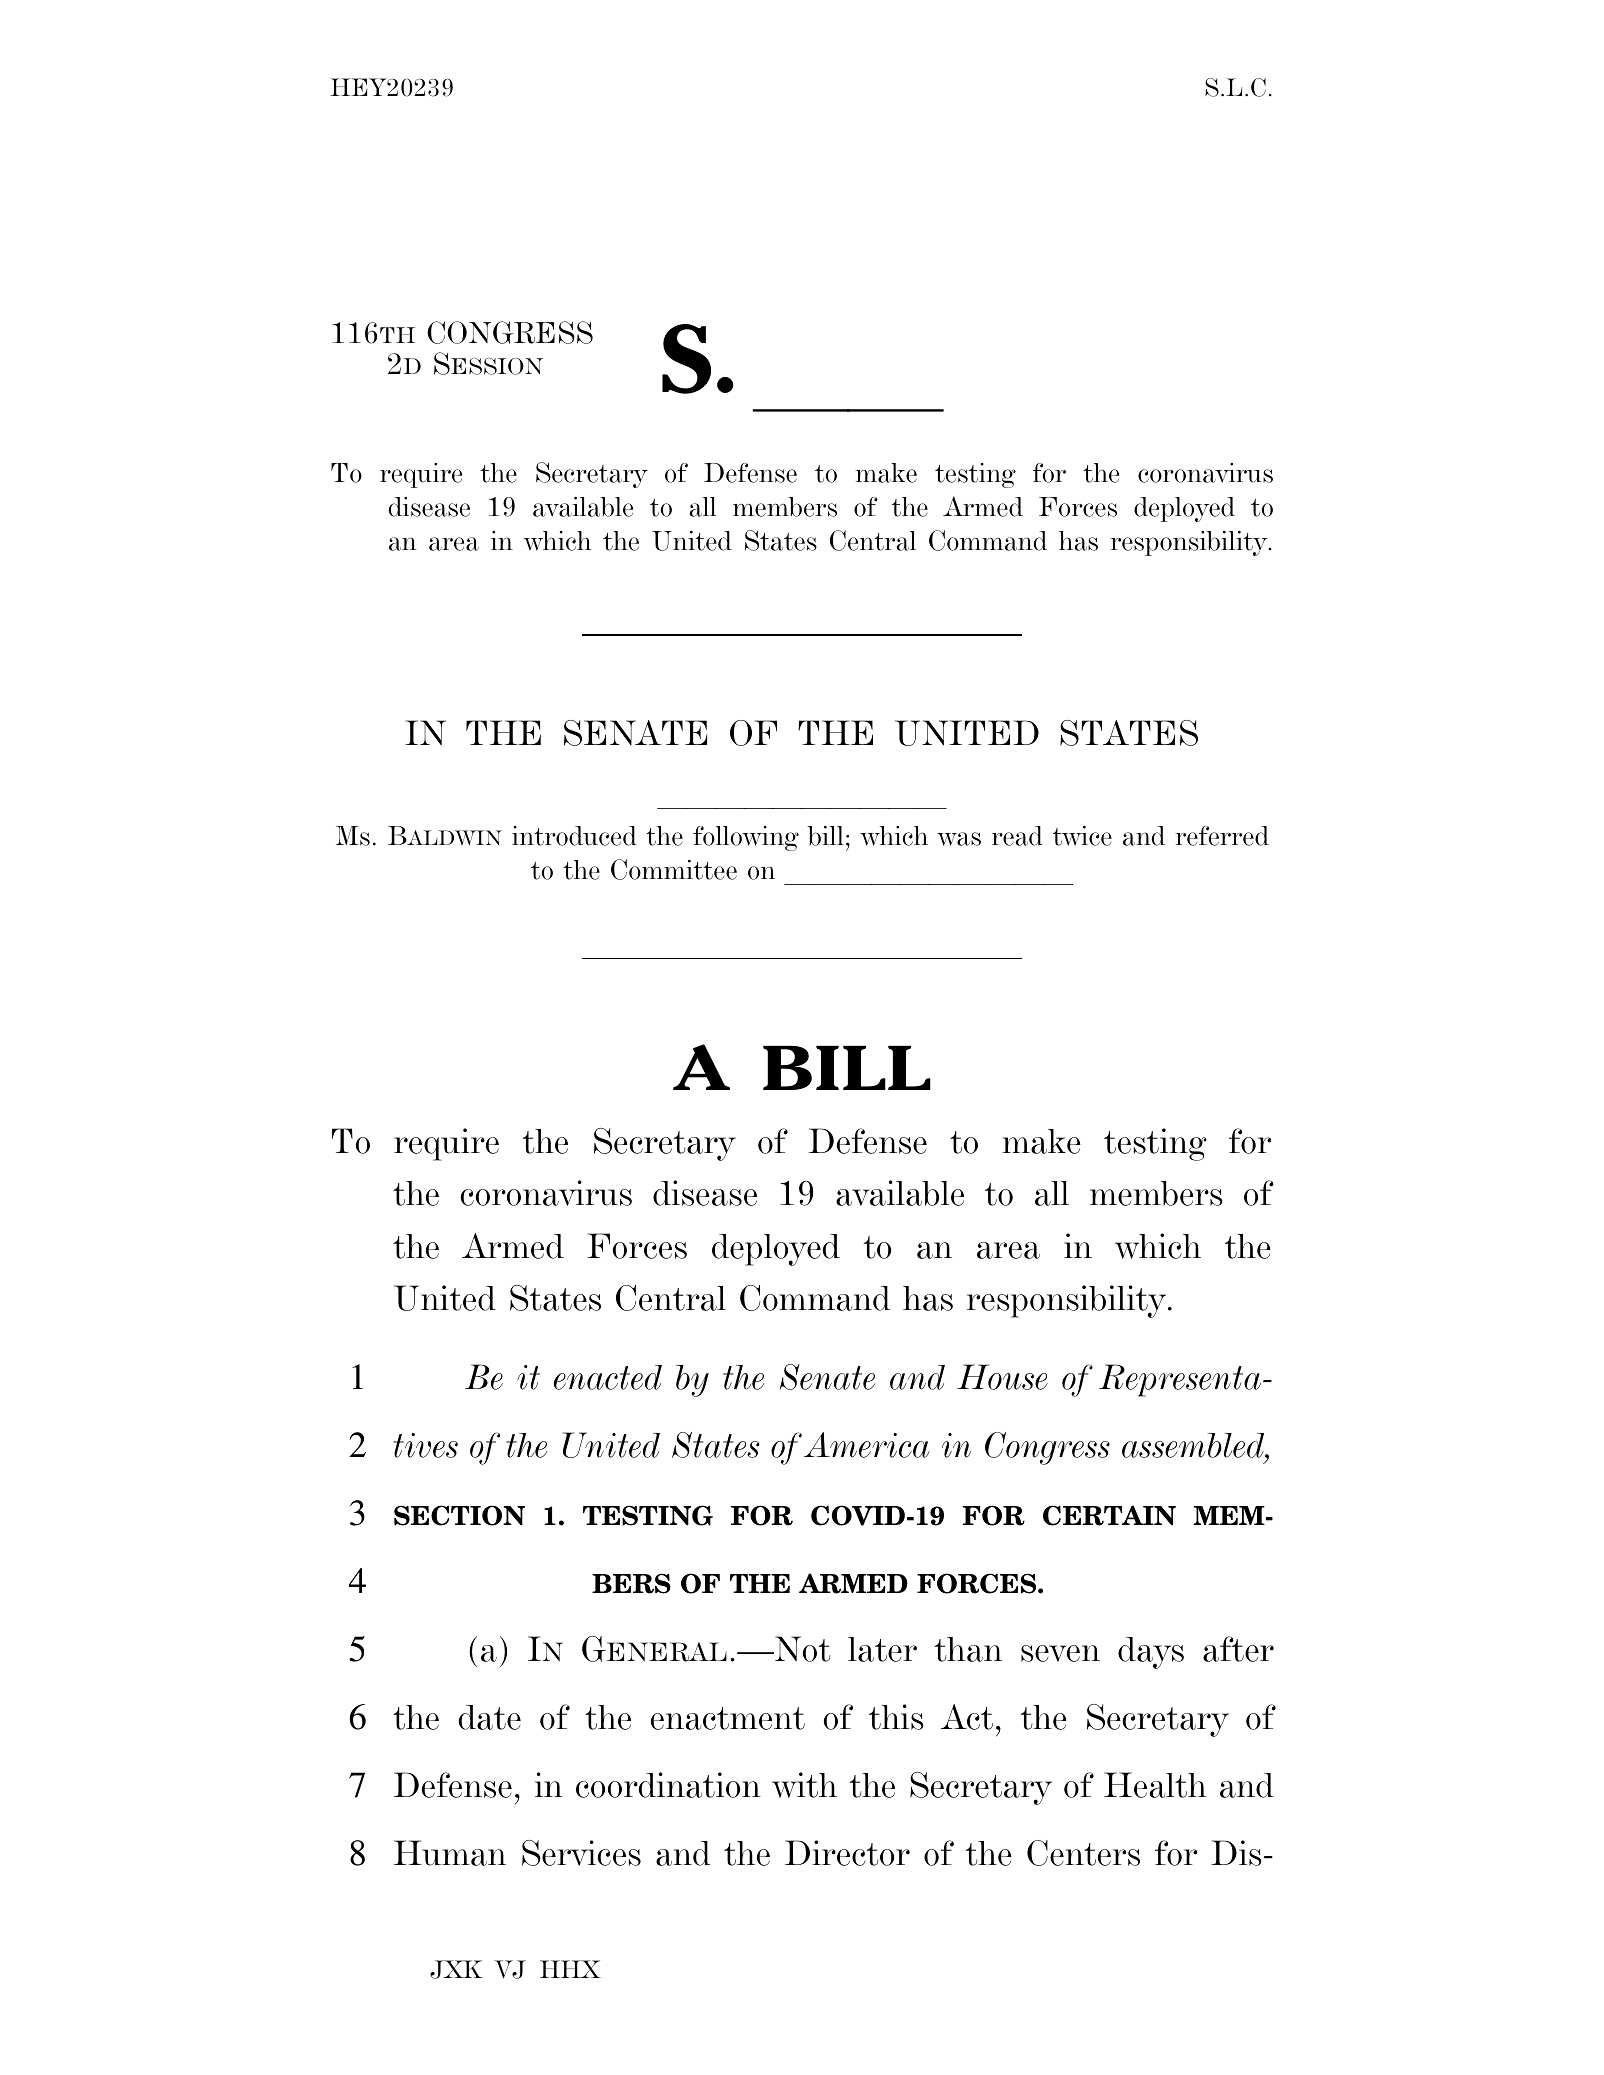 Image resolution: width=1604 pixels, height=2075 pixels. I want to click on following, so click(746, 838).
